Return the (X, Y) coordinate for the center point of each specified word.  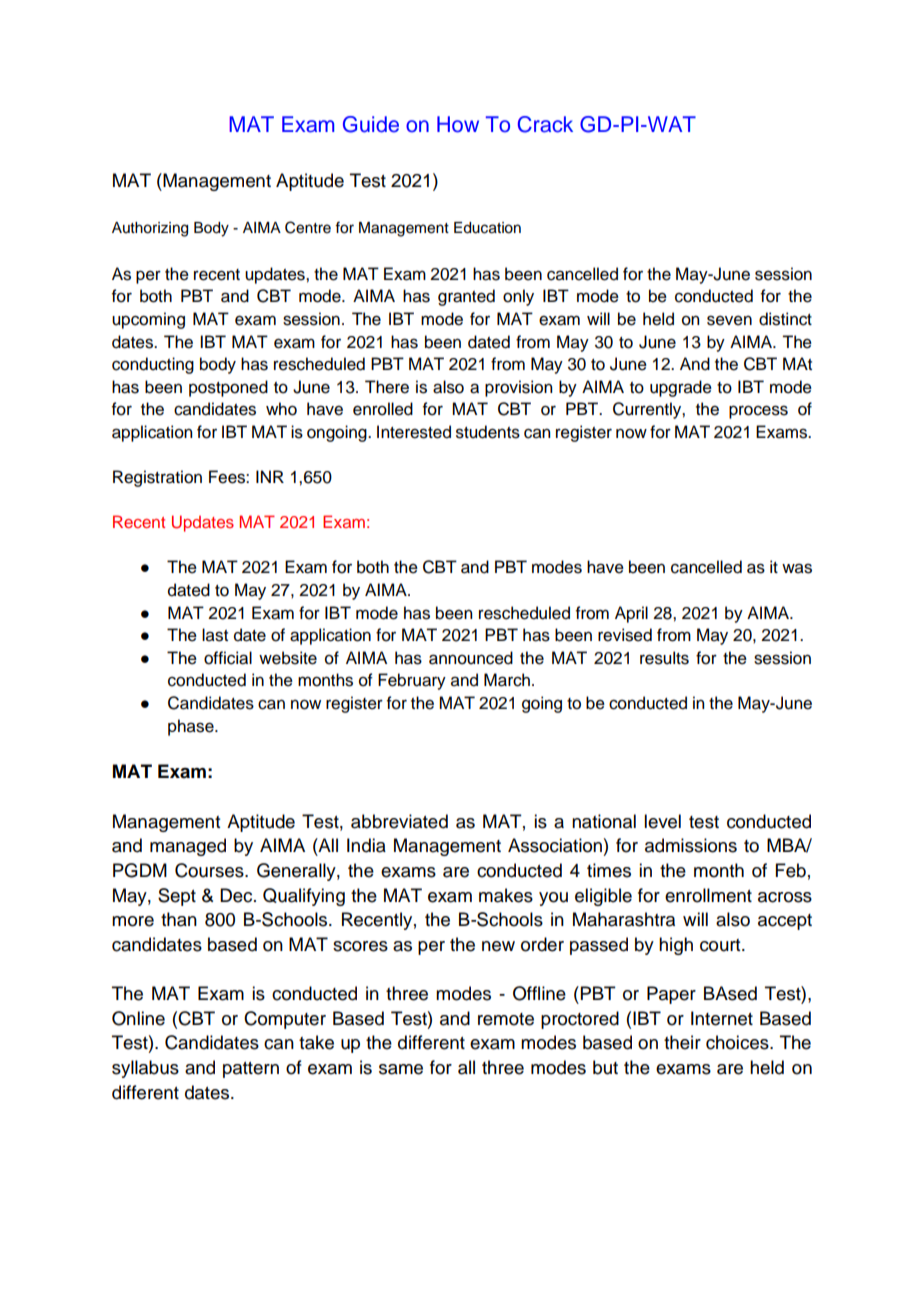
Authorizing (150, 229)
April (631, 614)
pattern (251, 1070)
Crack (545, 124)
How (458, 124)
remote (506, 1019)
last (215, 635)
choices (738, 1042)
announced (471, 658)
